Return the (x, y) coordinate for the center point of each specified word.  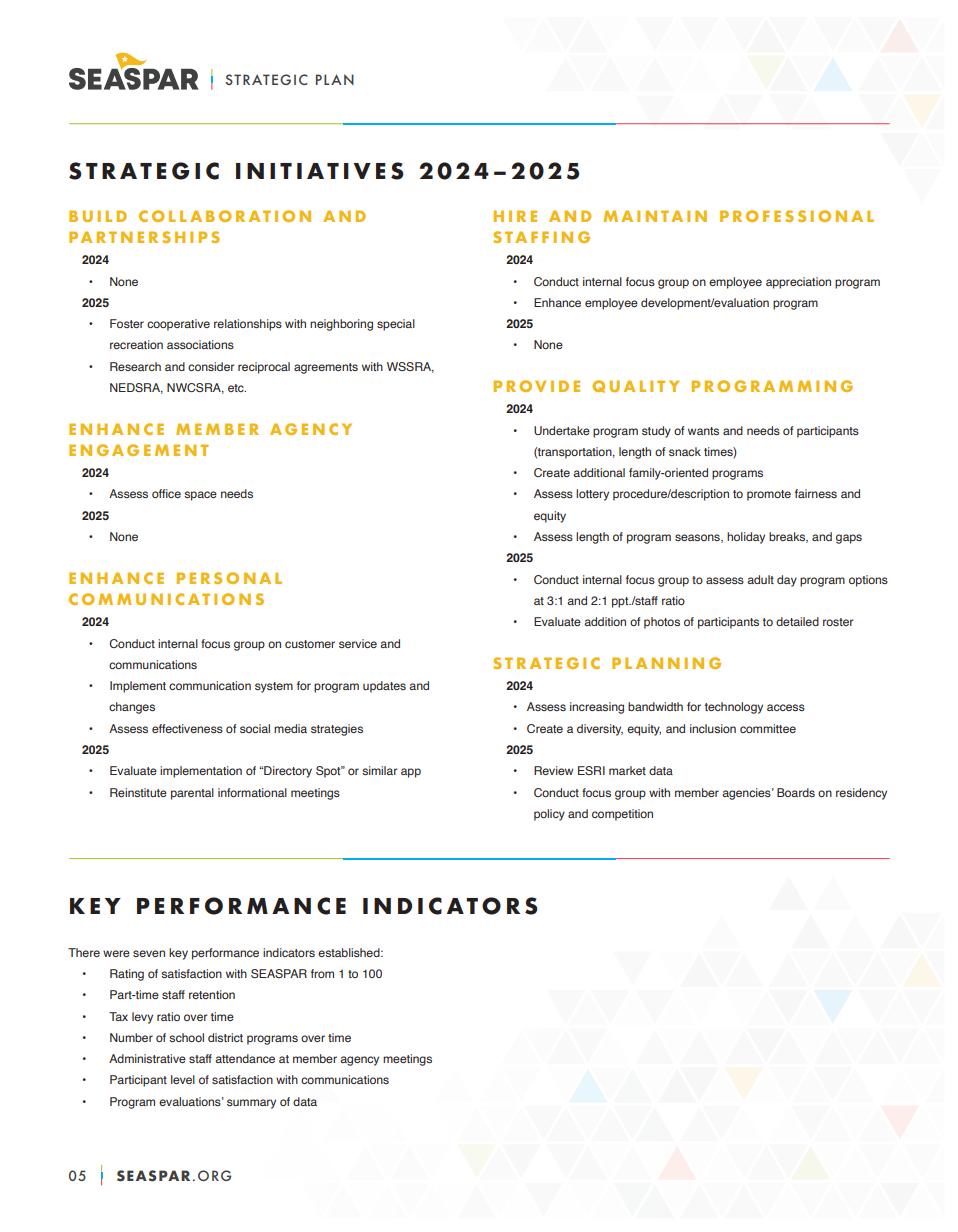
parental (192, 794)
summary (251, 1104)
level (183, 1079)
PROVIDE (537, 386)
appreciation (798, 283)
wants (703, 431)
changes (132, 708)
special (396, 325)
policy (549, 815)
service (358, 643)
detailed (797, 621)
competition (622, 815)
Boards (796, 792)
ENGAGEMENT (139, 450)
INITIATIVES (320, 171)
